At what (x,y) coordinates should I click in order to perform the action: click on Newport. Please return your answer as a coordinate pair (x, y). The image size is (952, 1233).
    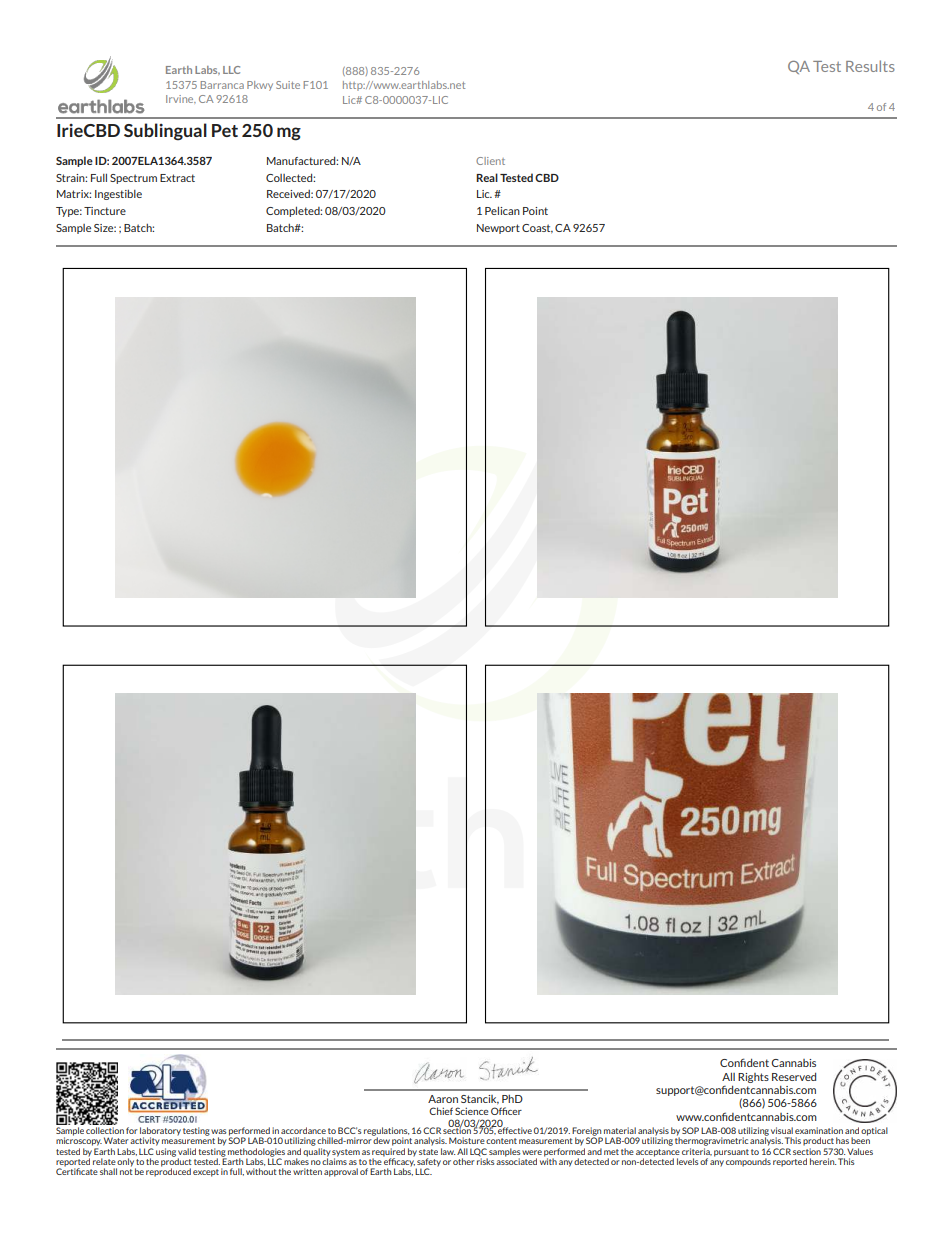
    Looking at the image, I should click on (498, 229).
